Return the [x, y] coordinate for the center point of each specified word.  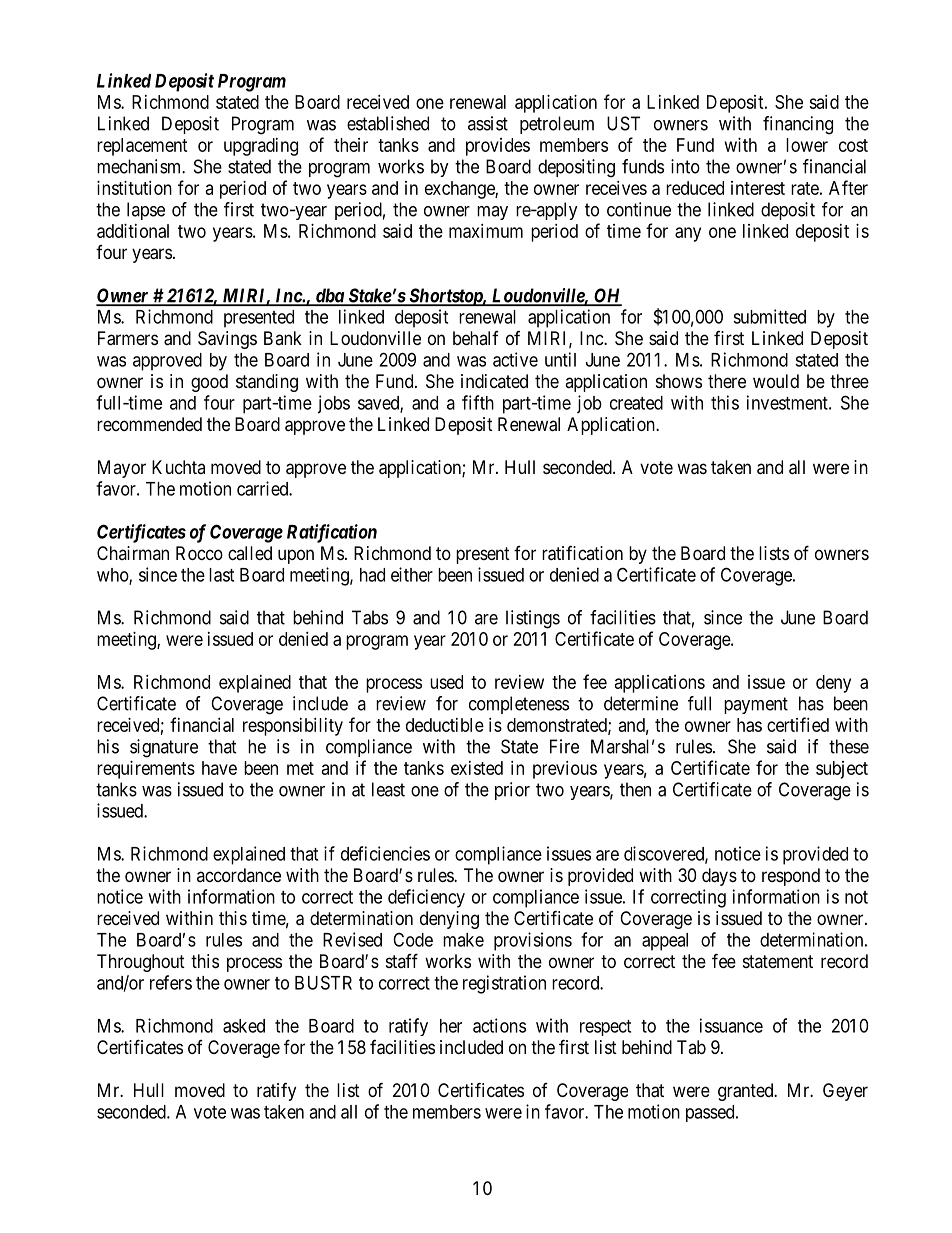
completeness [519, 705]
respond [791, 877]
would [776, 381]
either [412, 574]
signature [164, 748]
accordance [239, 875]
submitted [769, 316]
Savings [227, 340]
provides [498, 147]
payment [756, 705]
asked [244, 1026]
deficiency [426, 898]
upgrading [261, 147]
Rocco [199, 553]
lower [807, 145]
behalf [476, 338]
